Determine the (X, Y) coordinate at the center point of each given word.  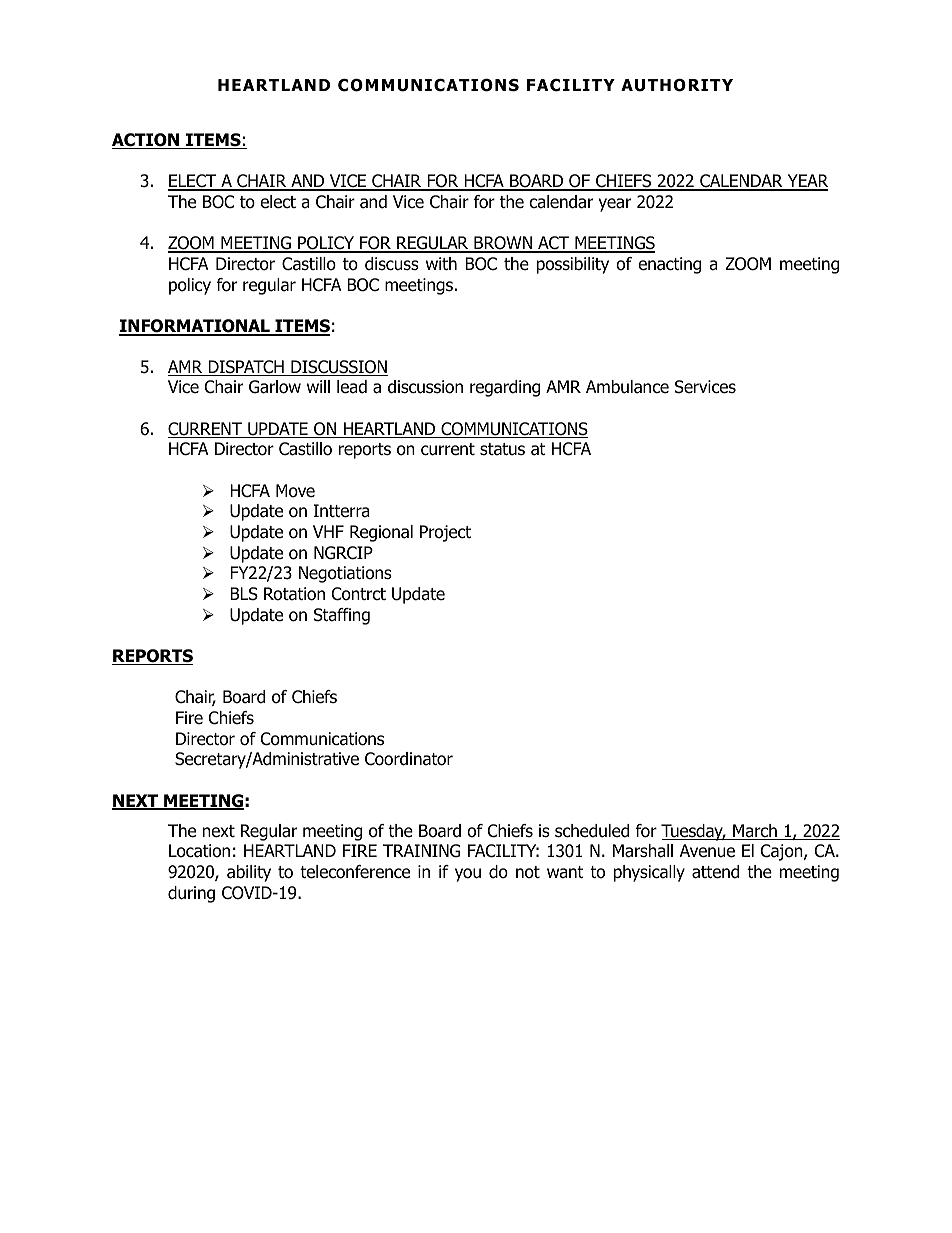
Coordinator (409, 759)
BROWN (503, 244)
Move (295, 491)
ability (249, 873)
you (468, 875)
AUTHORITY (677, 85)
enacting (669, 265)
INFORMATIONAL (195, 327)
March (755, 832)
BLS (244, 594)
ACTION (147, 141)
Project (445, 533)
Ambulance (627, 387)
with (441, 263)
